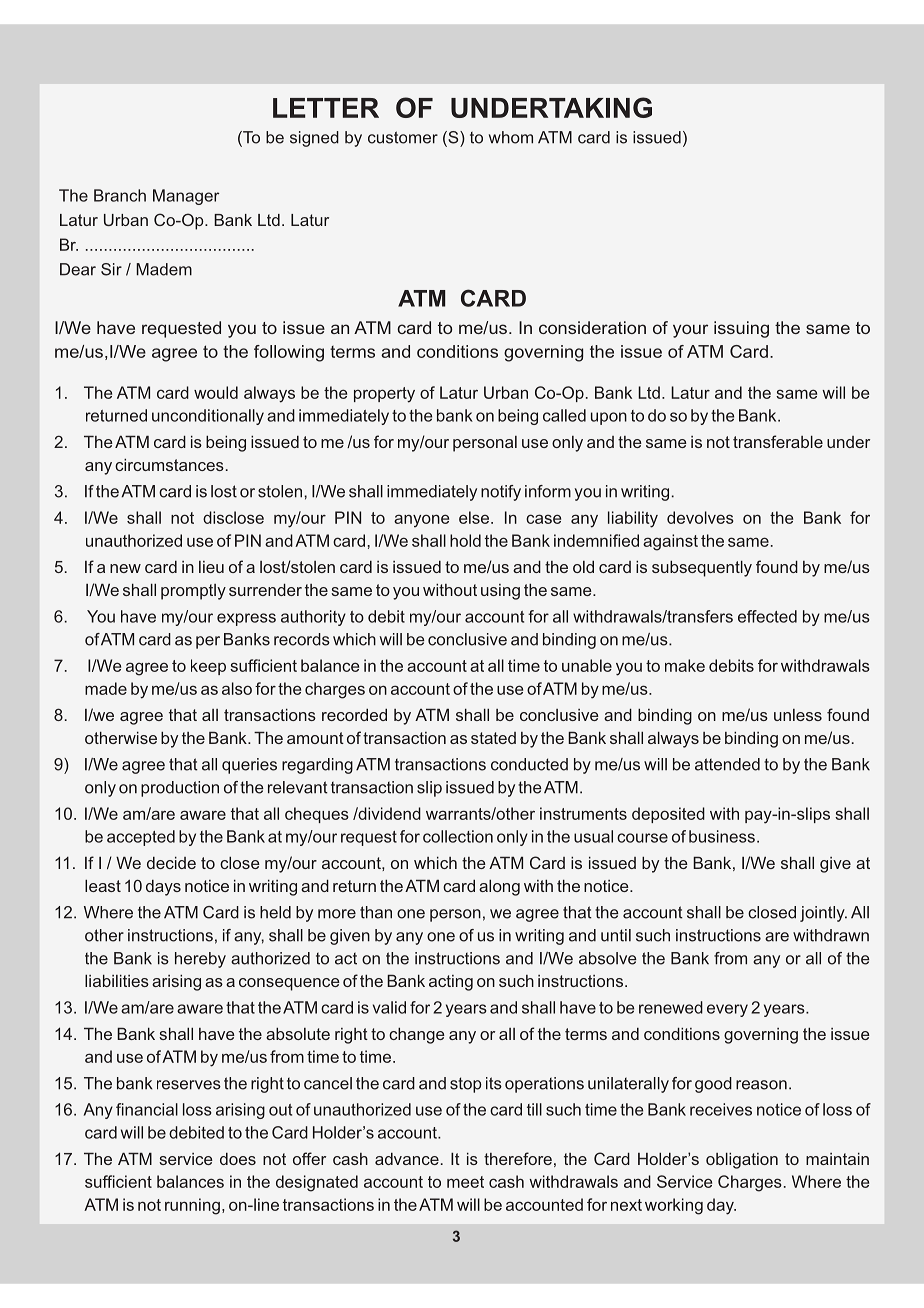 The width and height of the image is (924, 1308). What do you see at coordinates (511, 137) in the image?
I see `whom` at bounding box center [511, 137].
